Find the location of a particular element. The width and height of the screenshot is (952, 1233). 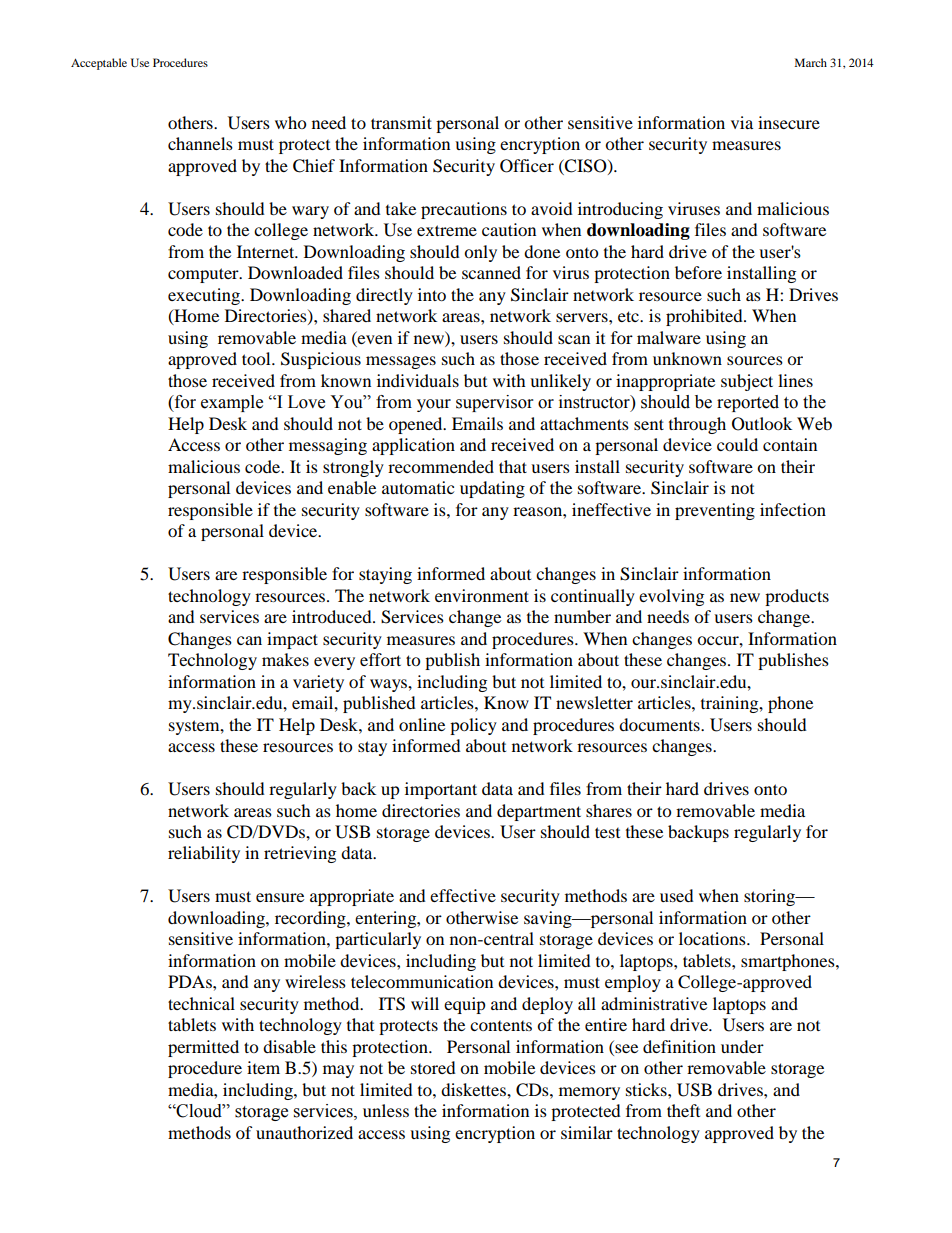

your is located at coordinates (434, 405).
